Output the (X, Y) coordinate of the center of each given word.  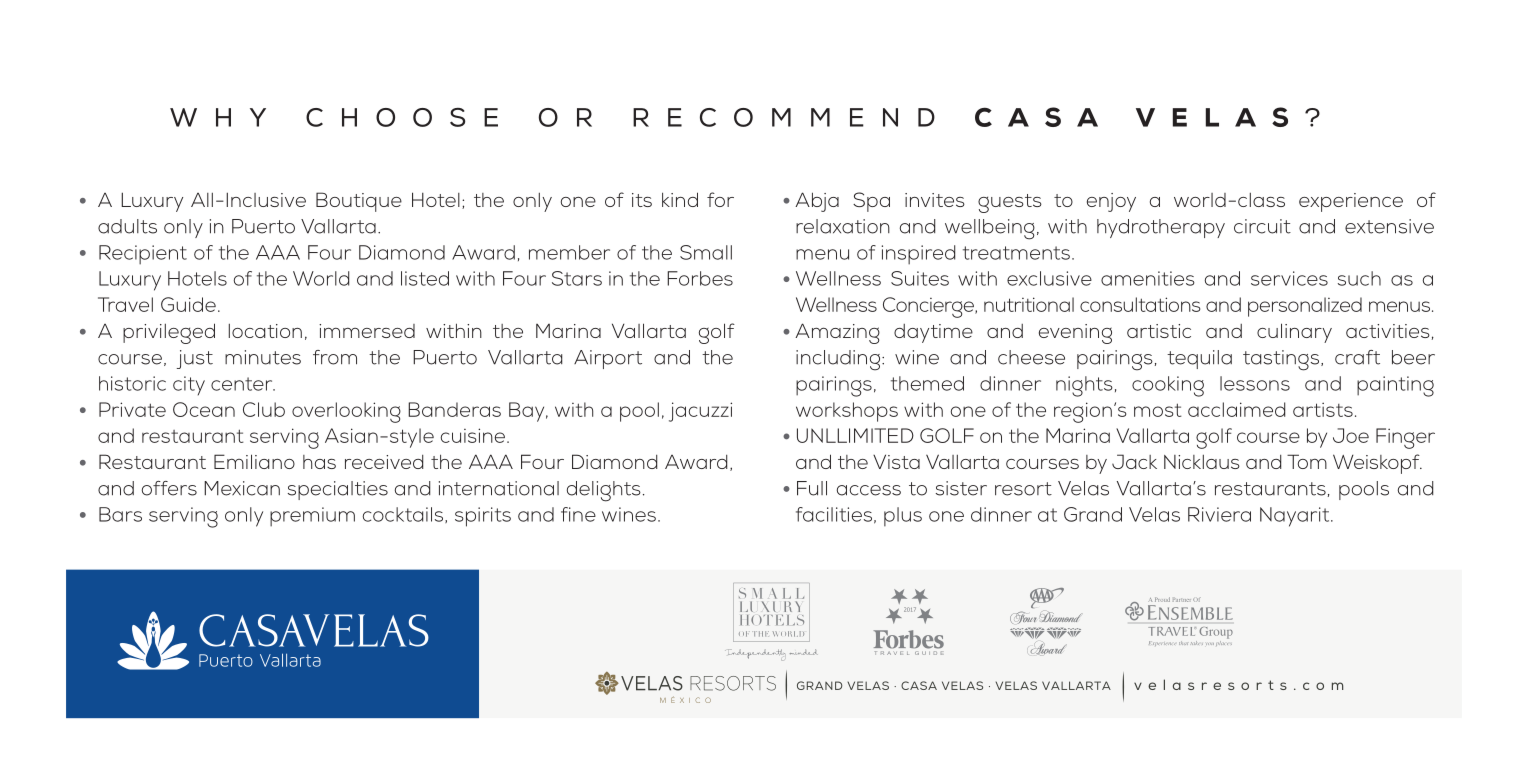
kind (680, 199)
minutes (263, 357)
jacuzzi (700, 412)
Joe (1351, 435)
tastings (1282, 360)
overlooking (346, 412)
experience (1351, 202)
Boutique (359, 202)
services (1289, 278)
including (838, 360)
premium (312, 517)
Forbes (700, 278)
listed (425, 278)
